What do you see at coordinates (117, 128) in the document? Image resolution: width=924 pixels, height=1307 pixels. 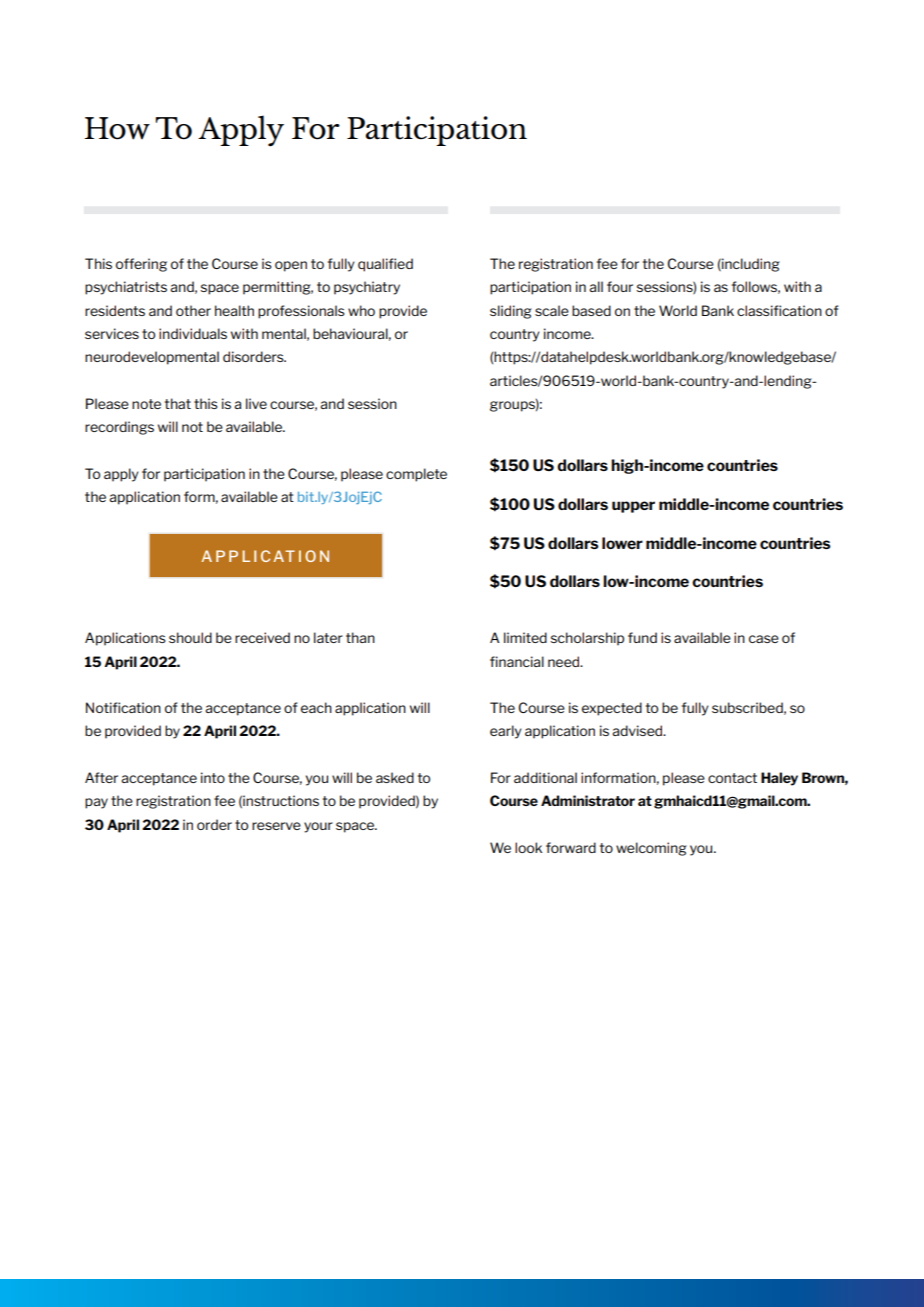 I see `How` at bounding box center [117, 128].
